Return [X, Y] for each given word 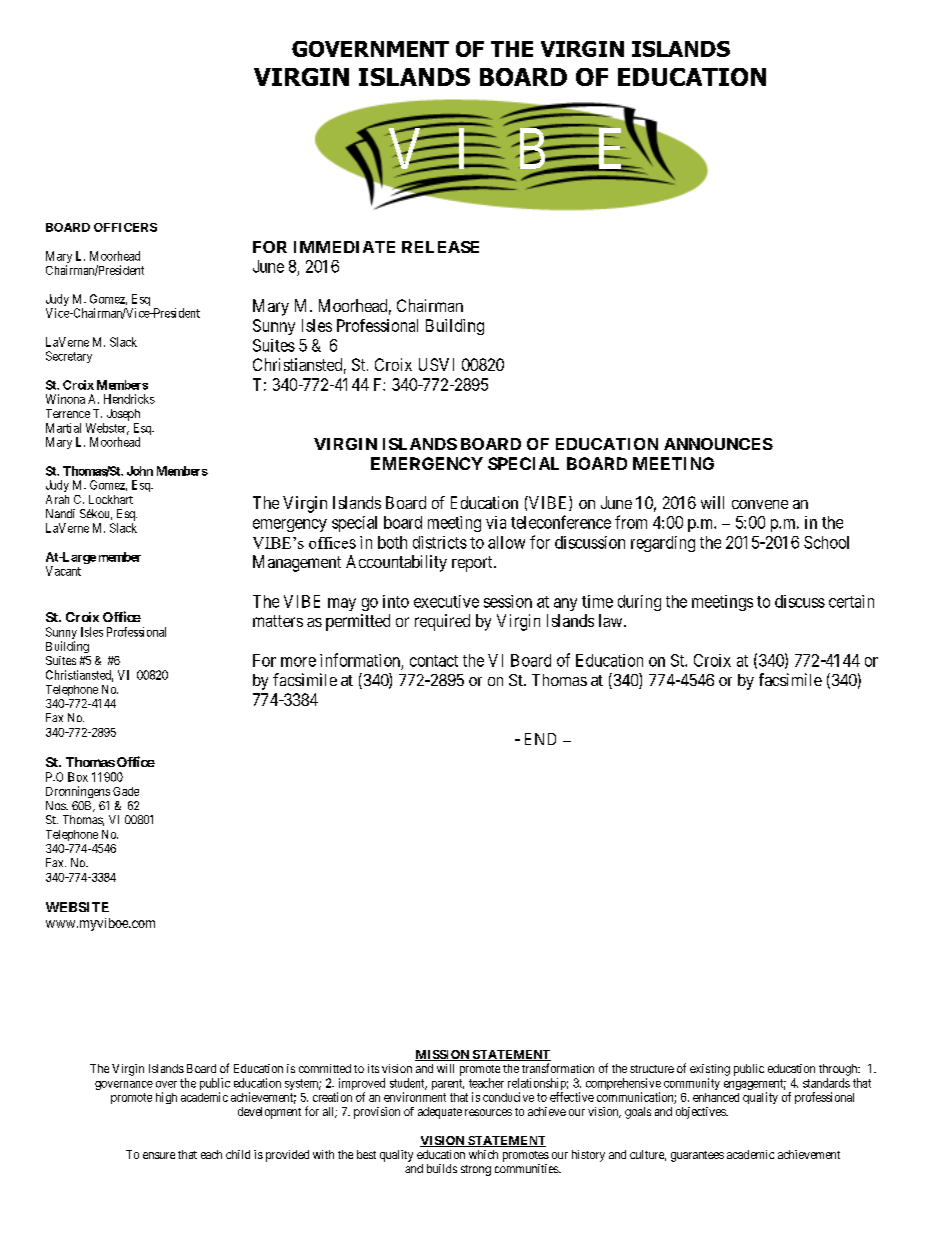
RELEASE [440, 247]
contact [434, 661]
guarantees [697, 1156]
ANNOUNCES [718, 444]
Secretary [69, 357]
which [483, 1154]
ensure [159, 1155]
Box [78, 777]
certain [851, 601]
